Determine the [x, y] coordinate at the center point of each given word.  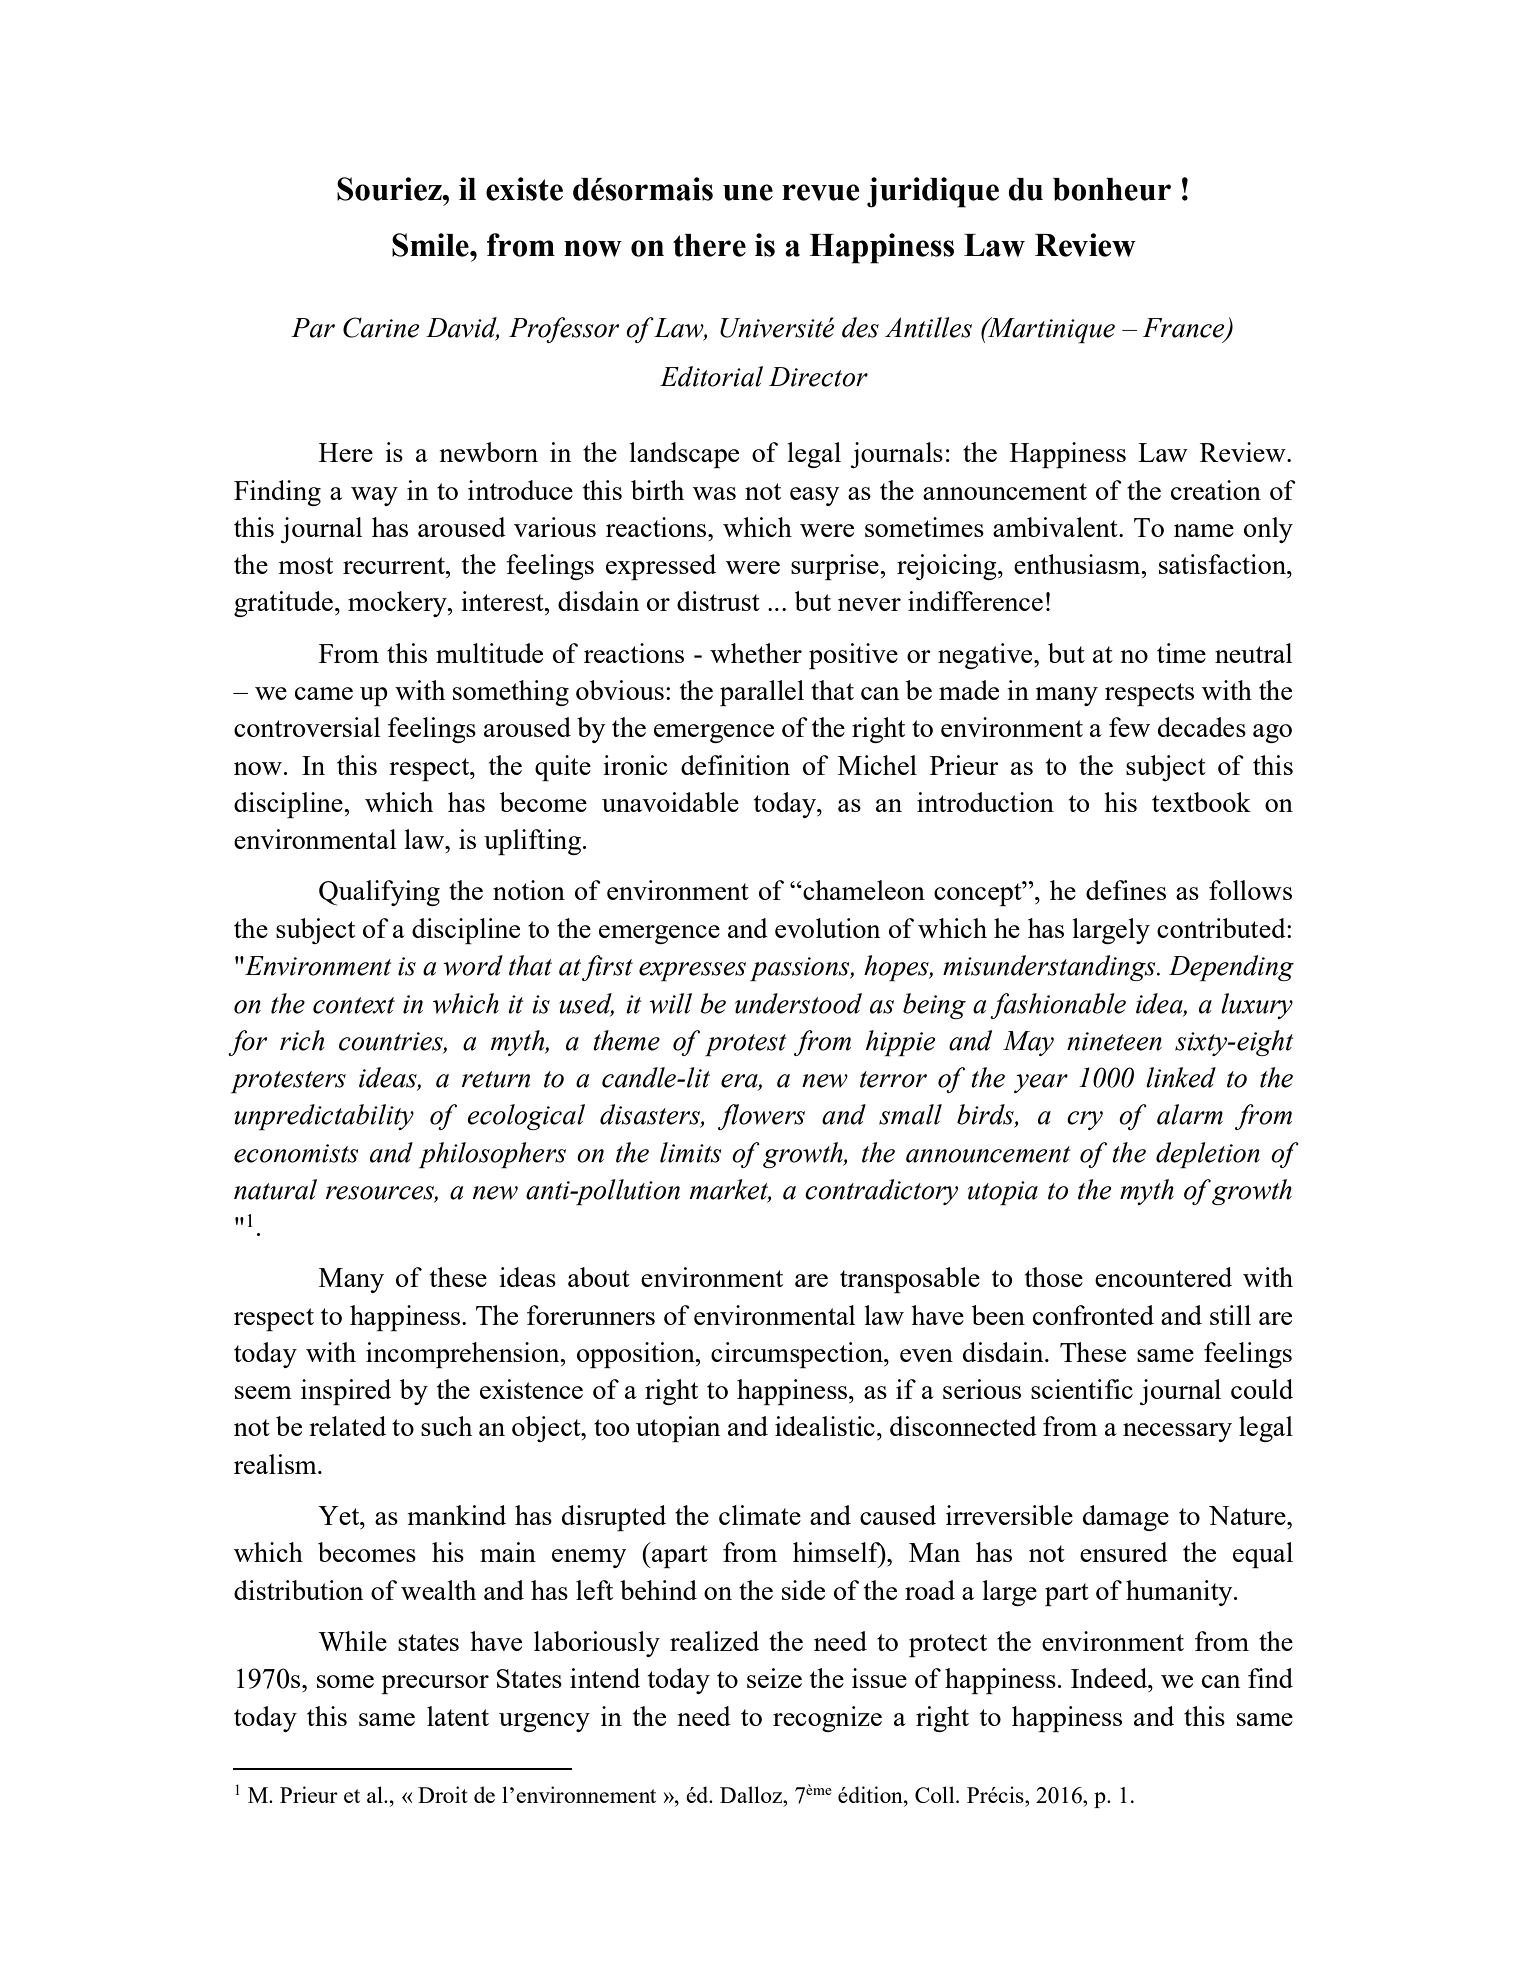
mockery [398, 604]
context [354, 1005]
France [1185, 329]
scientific [1082, 1389]
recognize [827, 1719]
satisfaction [1223, 564]
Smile [431, 245]
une [748, 192]
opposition [637, 1355]
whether [756, 653]
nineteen [1114, 1041]
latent [458, 1716]
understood [798, 1003]
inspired [346, 1392]
